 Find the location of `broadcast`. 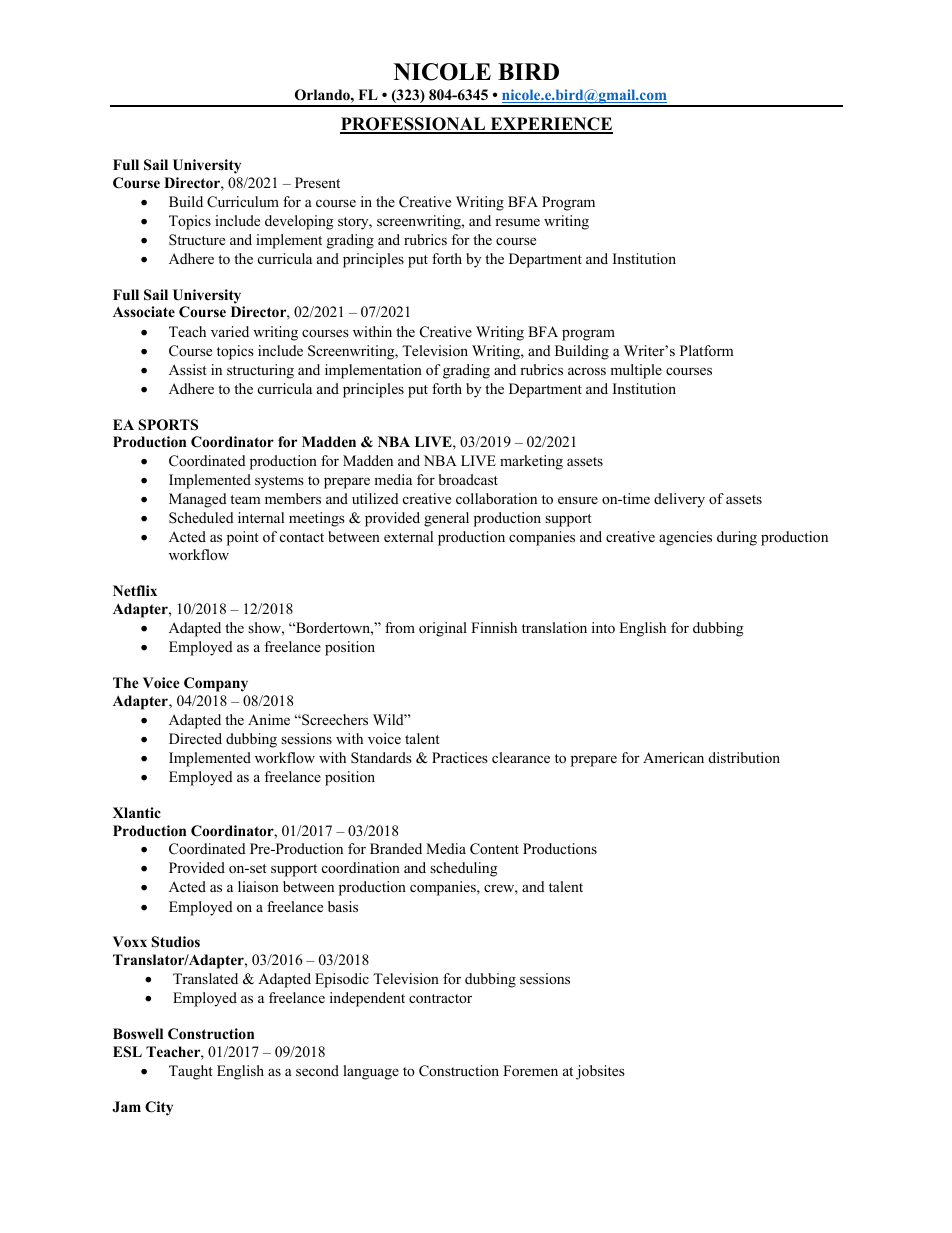

broadcast is located at coordinates (468, 479).
